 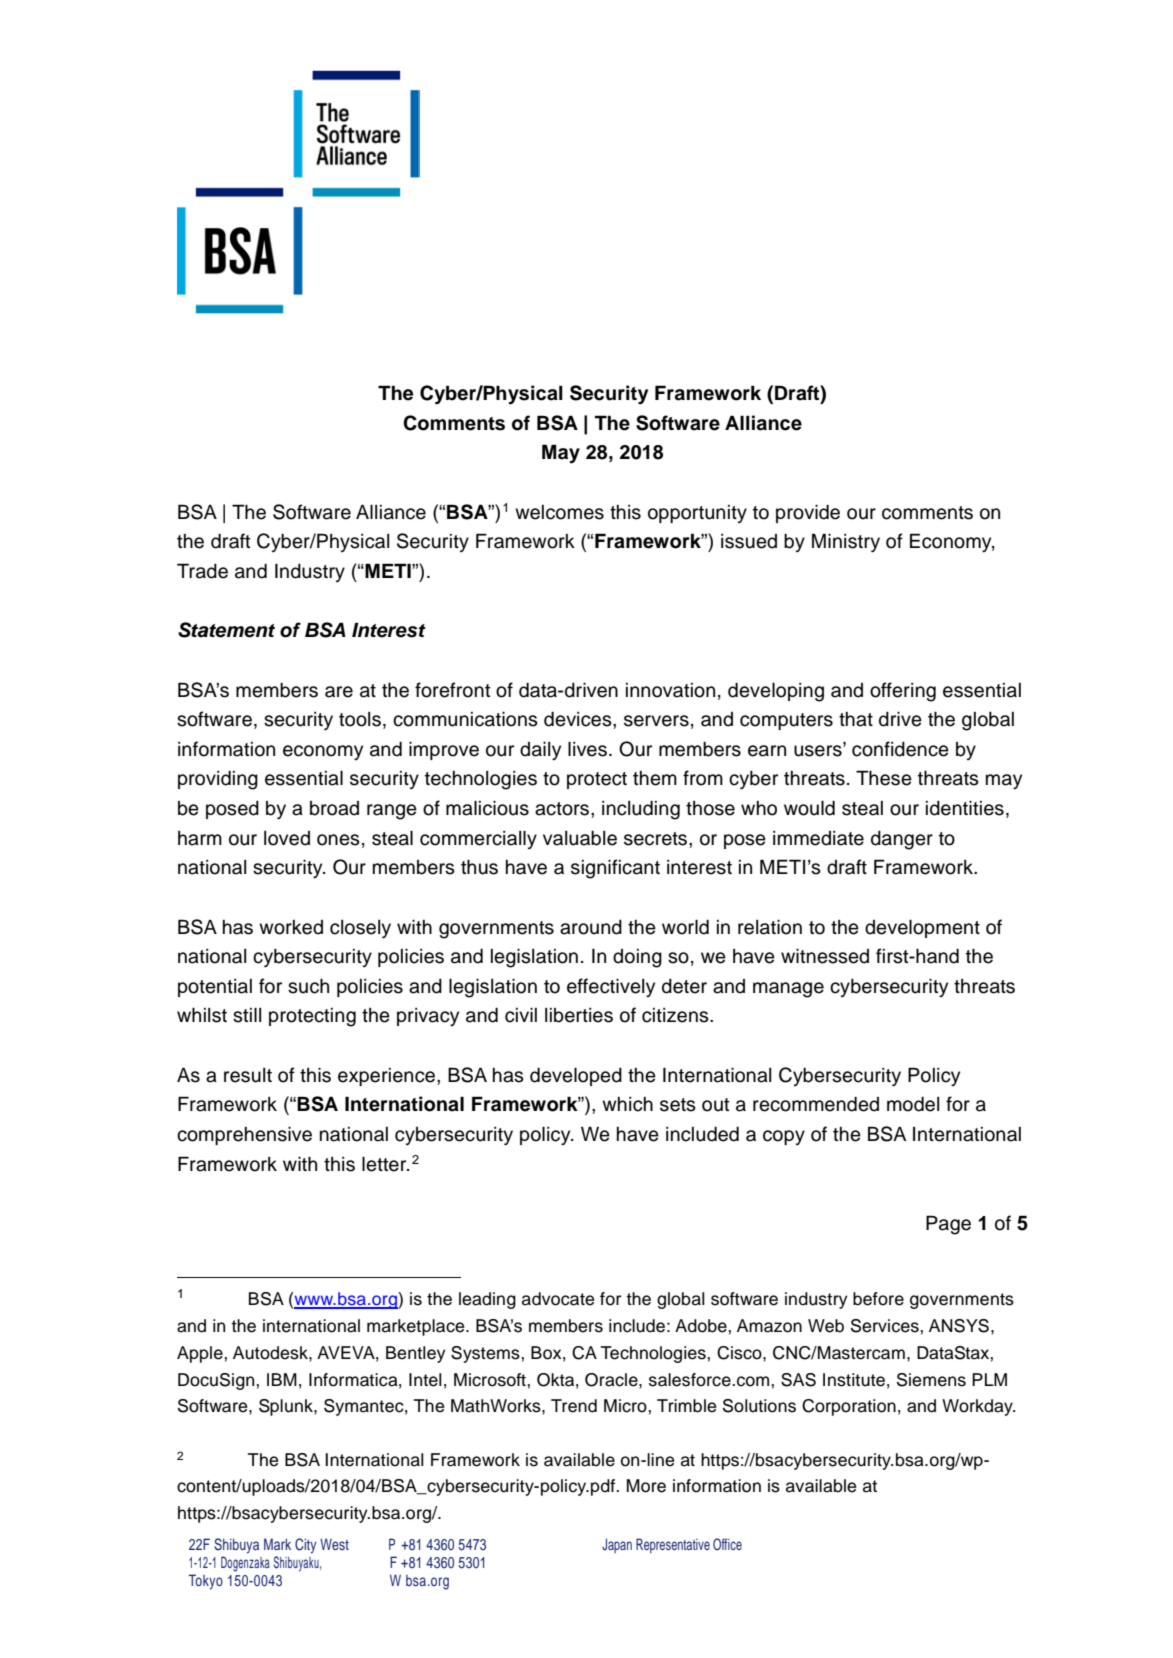 What do you see at coordinates (558, 1299) in the screenshot?
I see `advocate` at bounding box center [558, 1299].
